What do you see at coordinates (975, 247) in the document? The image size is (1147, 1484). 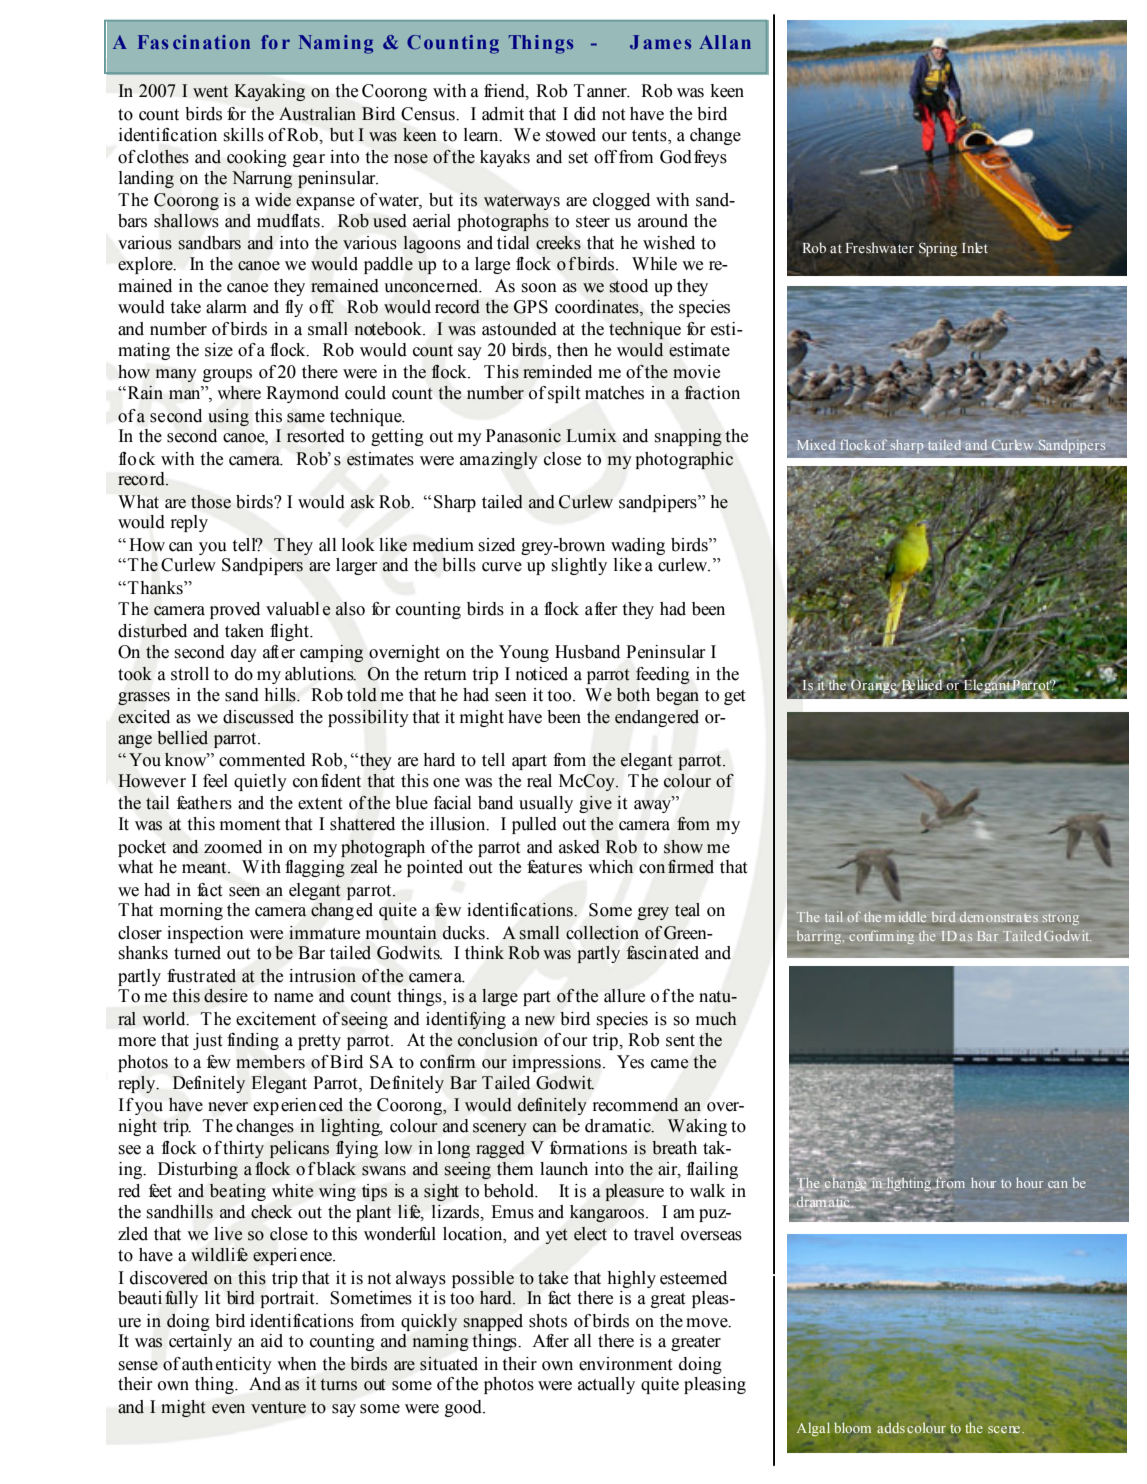 I see `Inlet` at bounding box center [975, 247].
